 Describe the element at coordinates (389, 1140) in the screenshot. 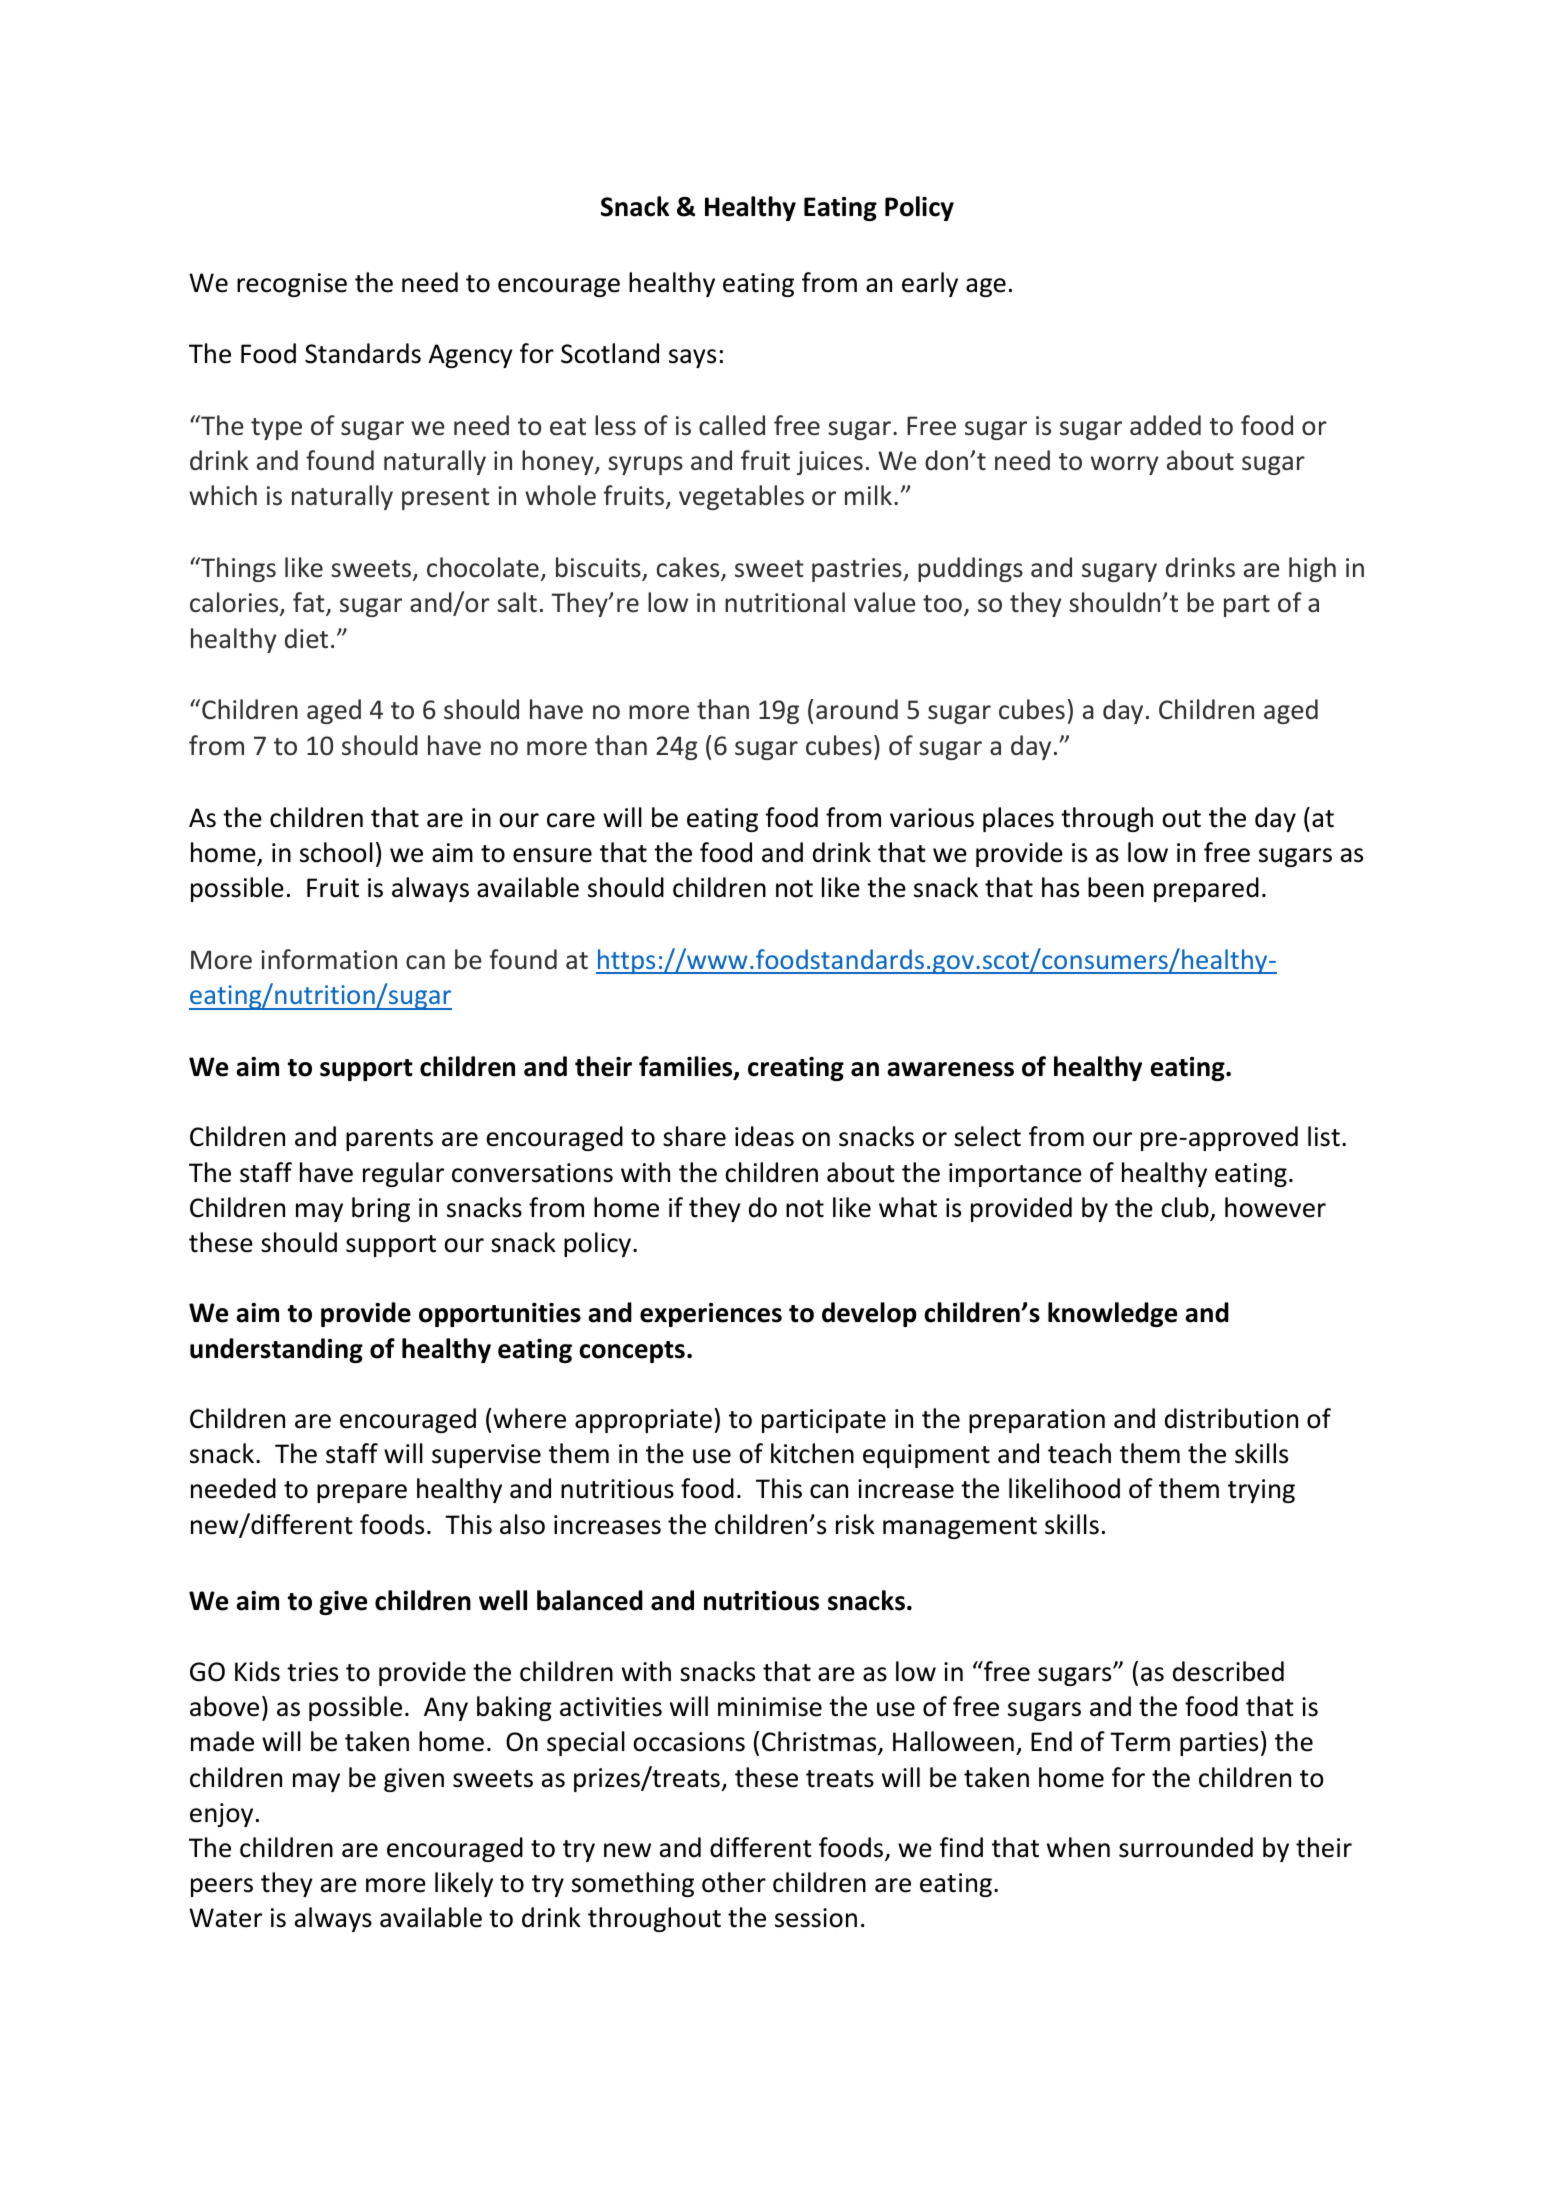

I see `parents` at that location.
